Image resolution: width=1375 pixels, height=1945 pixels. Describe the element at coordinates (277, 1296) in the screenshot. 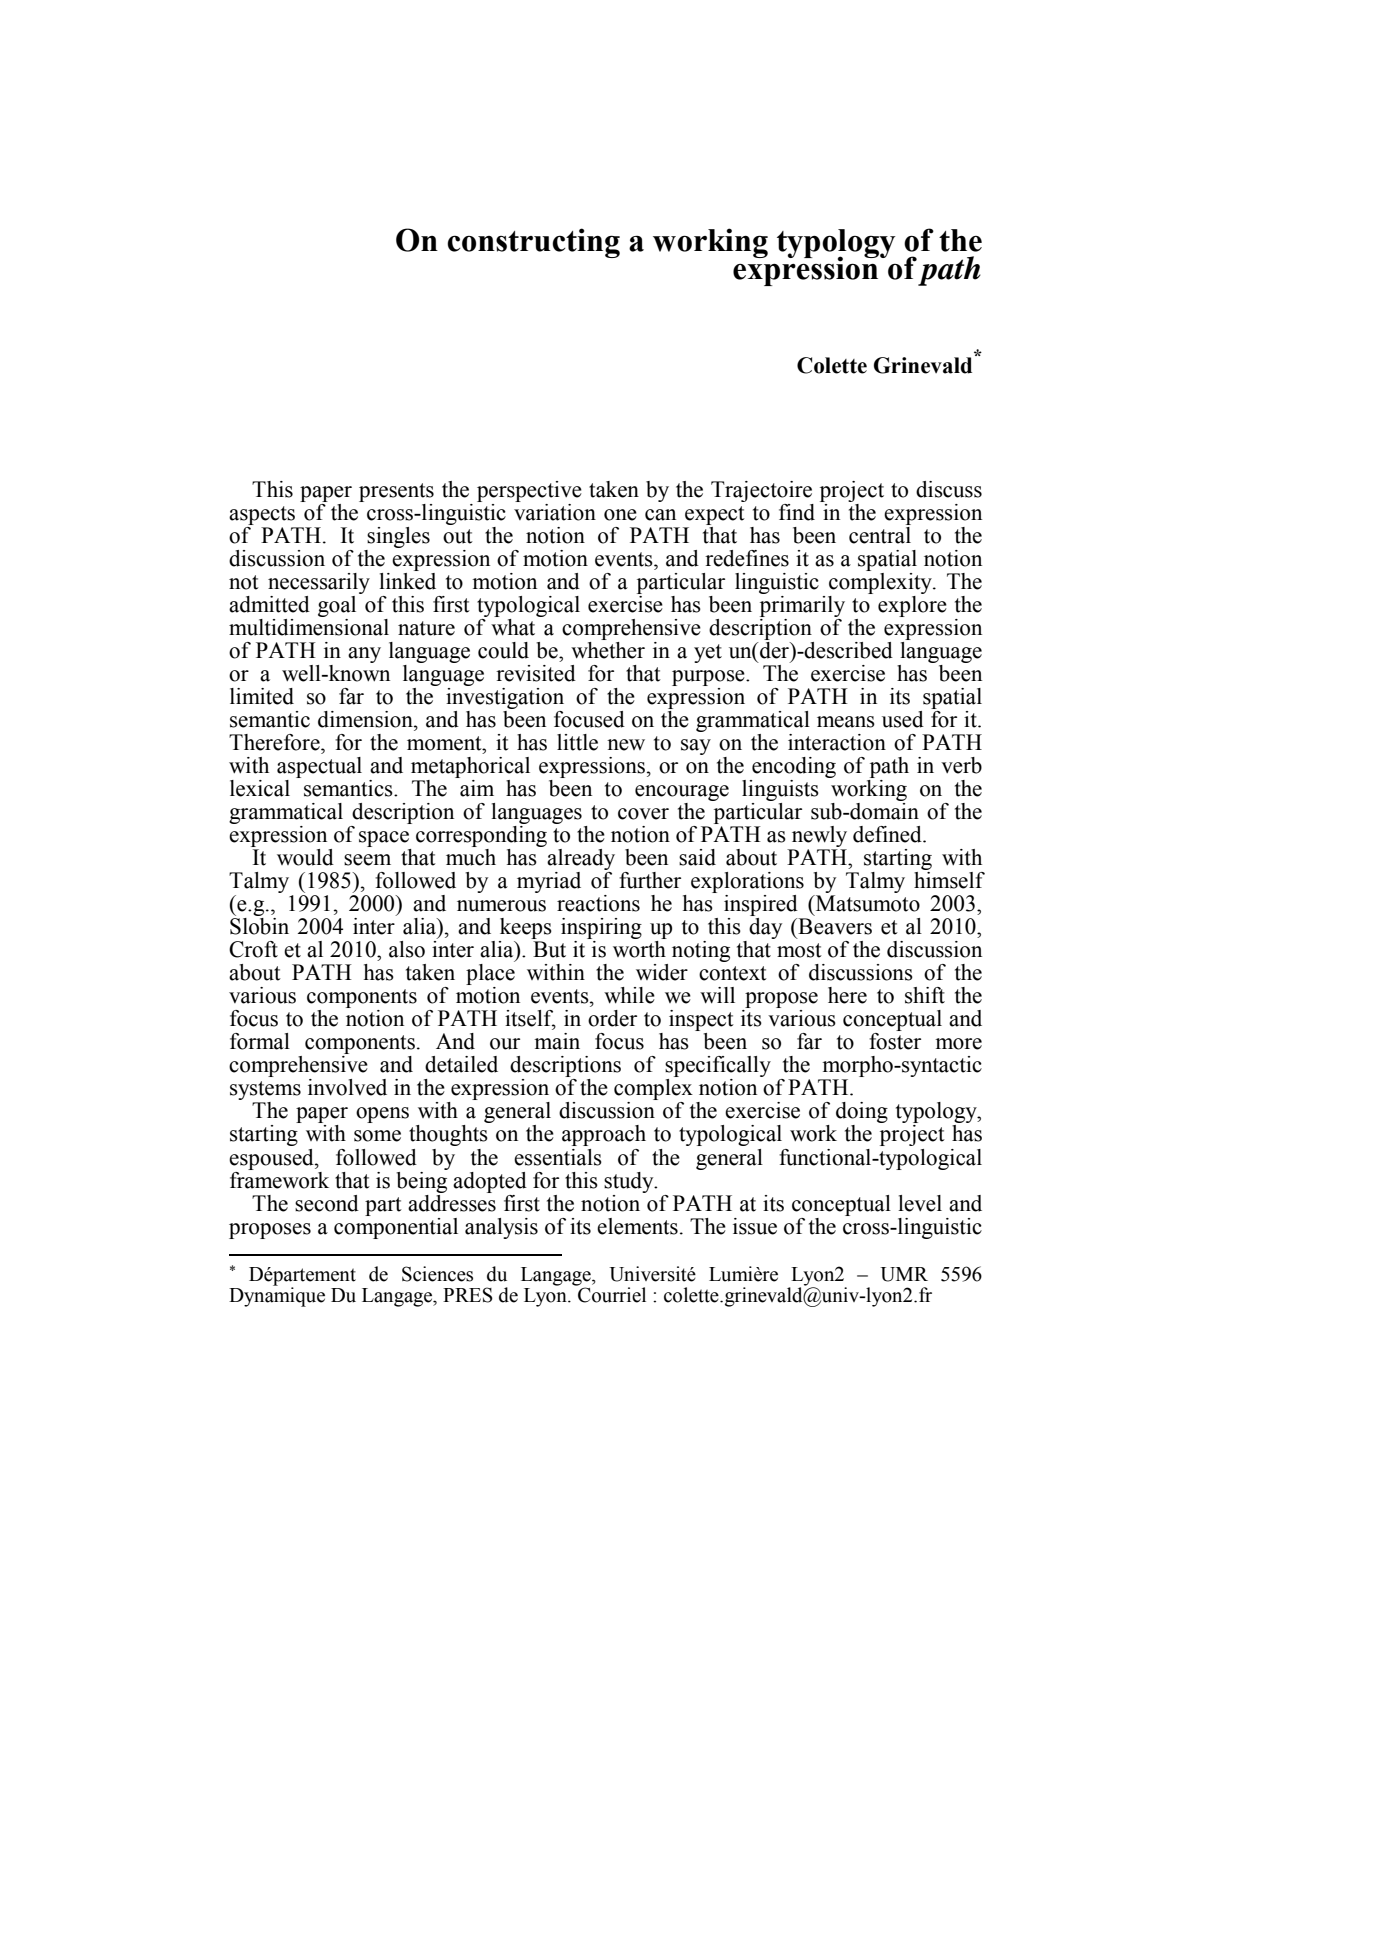

I see `Dynamique` at that location.
